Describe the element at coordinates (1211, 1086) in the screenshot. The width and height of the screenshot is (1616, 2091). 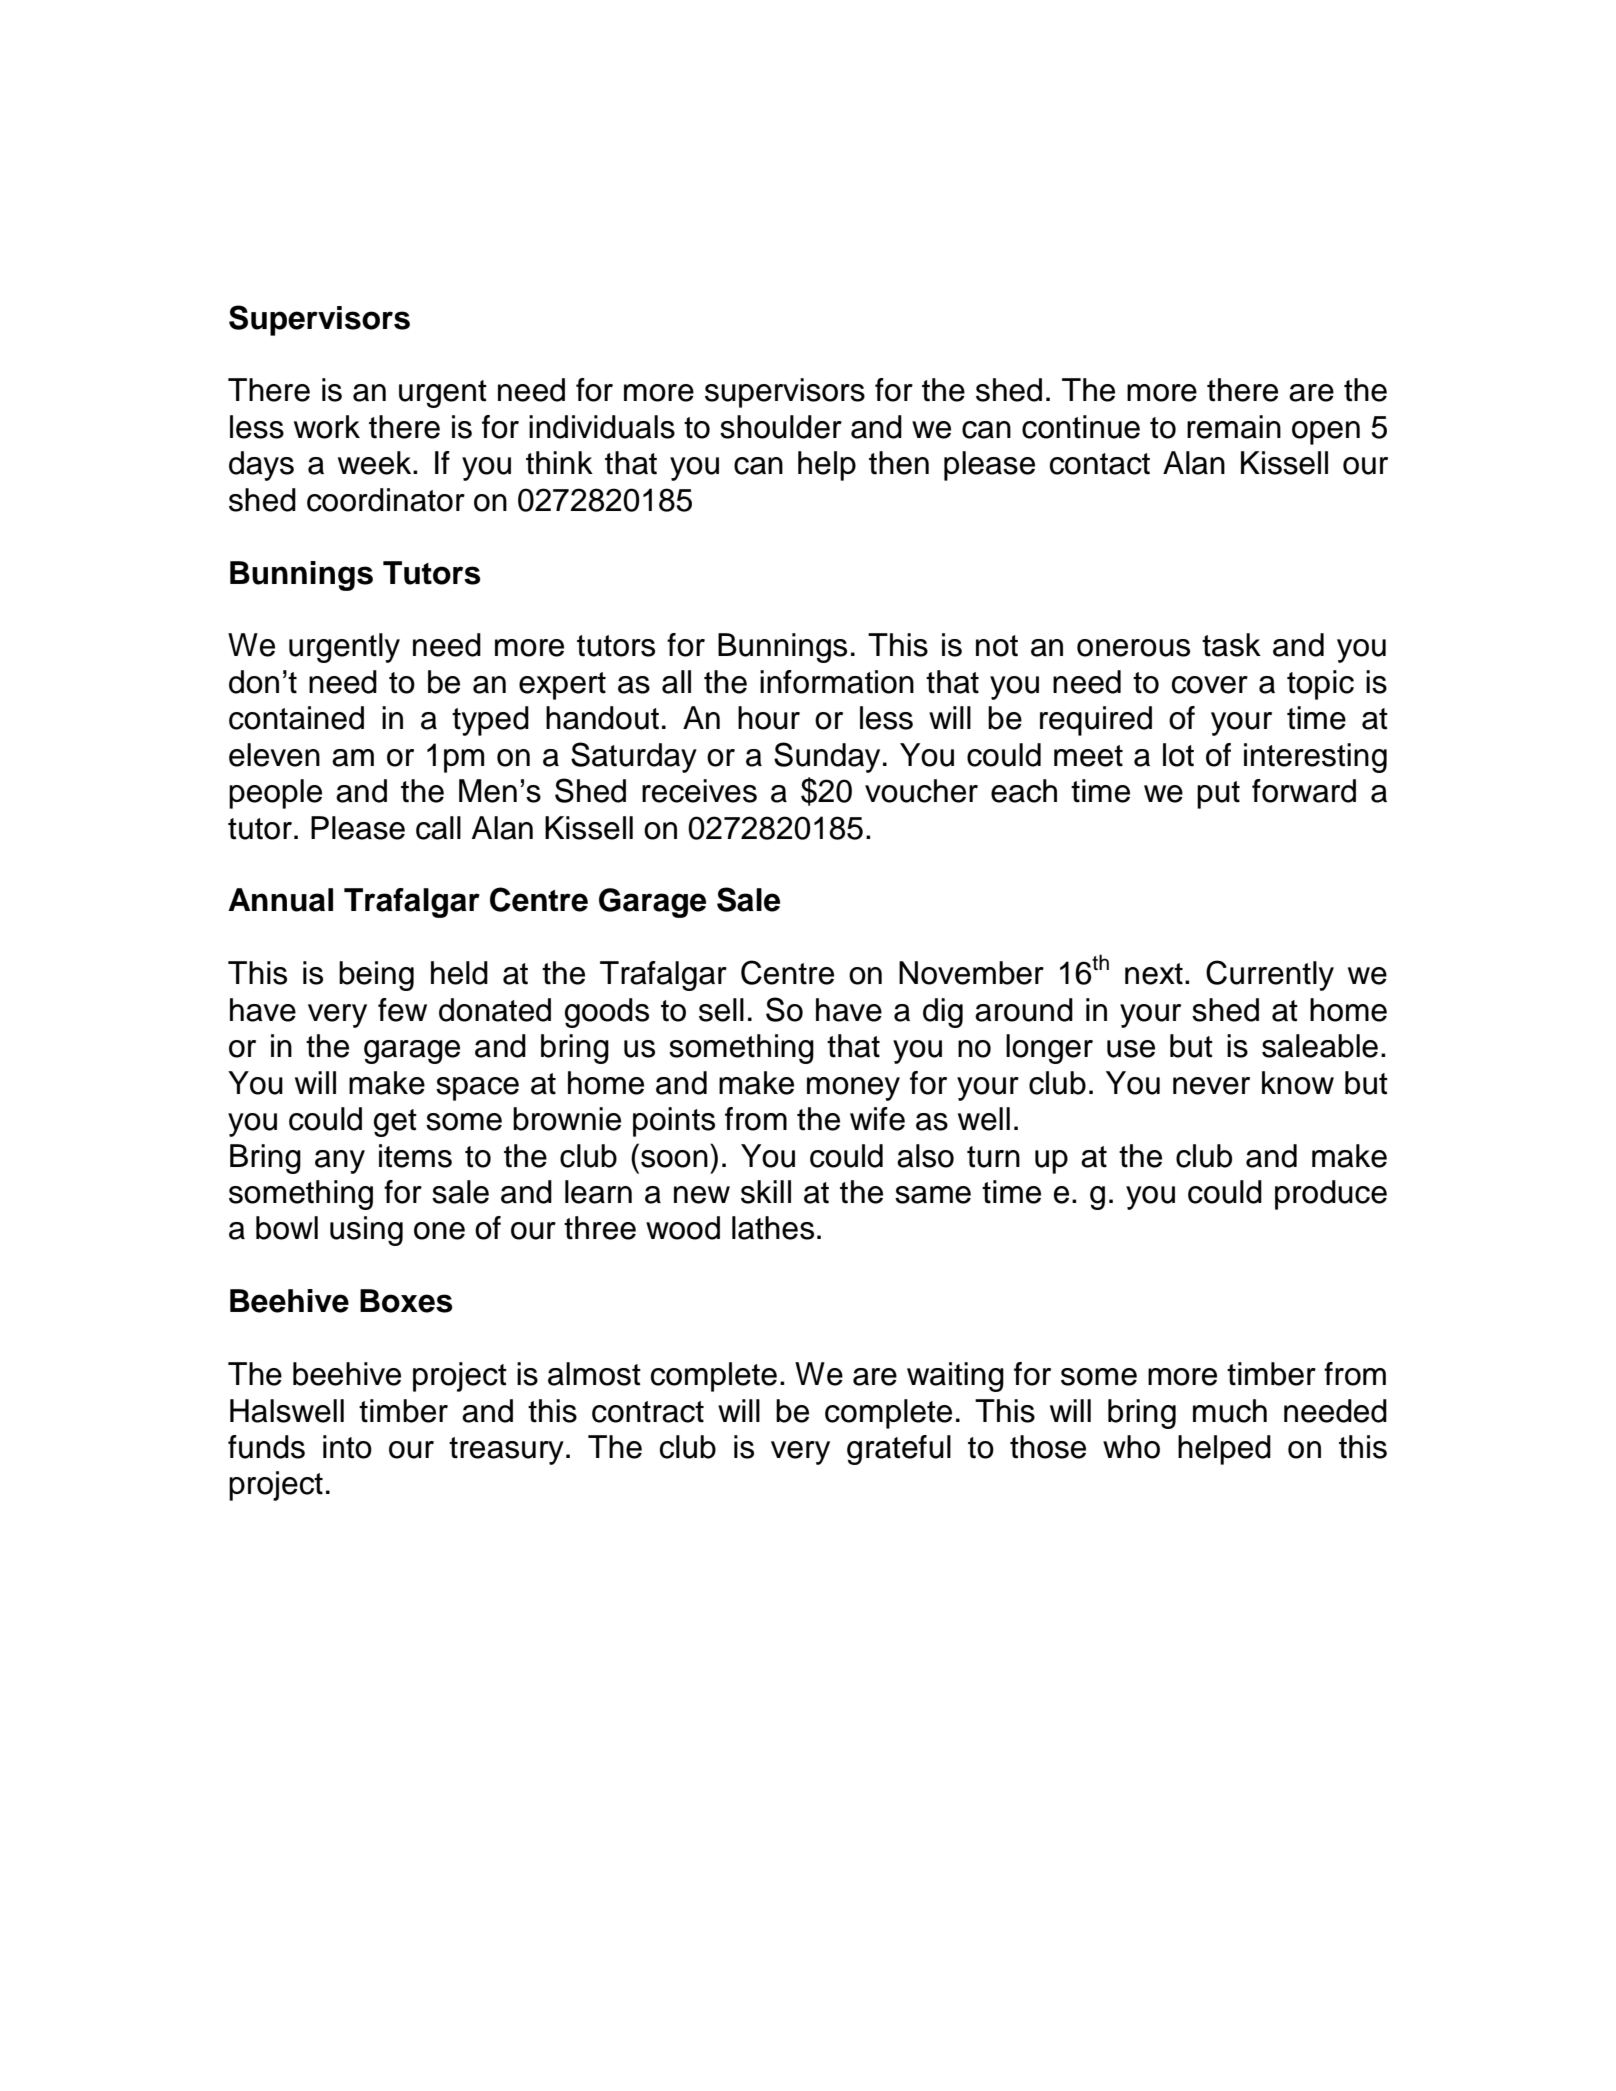
I see `never` at that location.
